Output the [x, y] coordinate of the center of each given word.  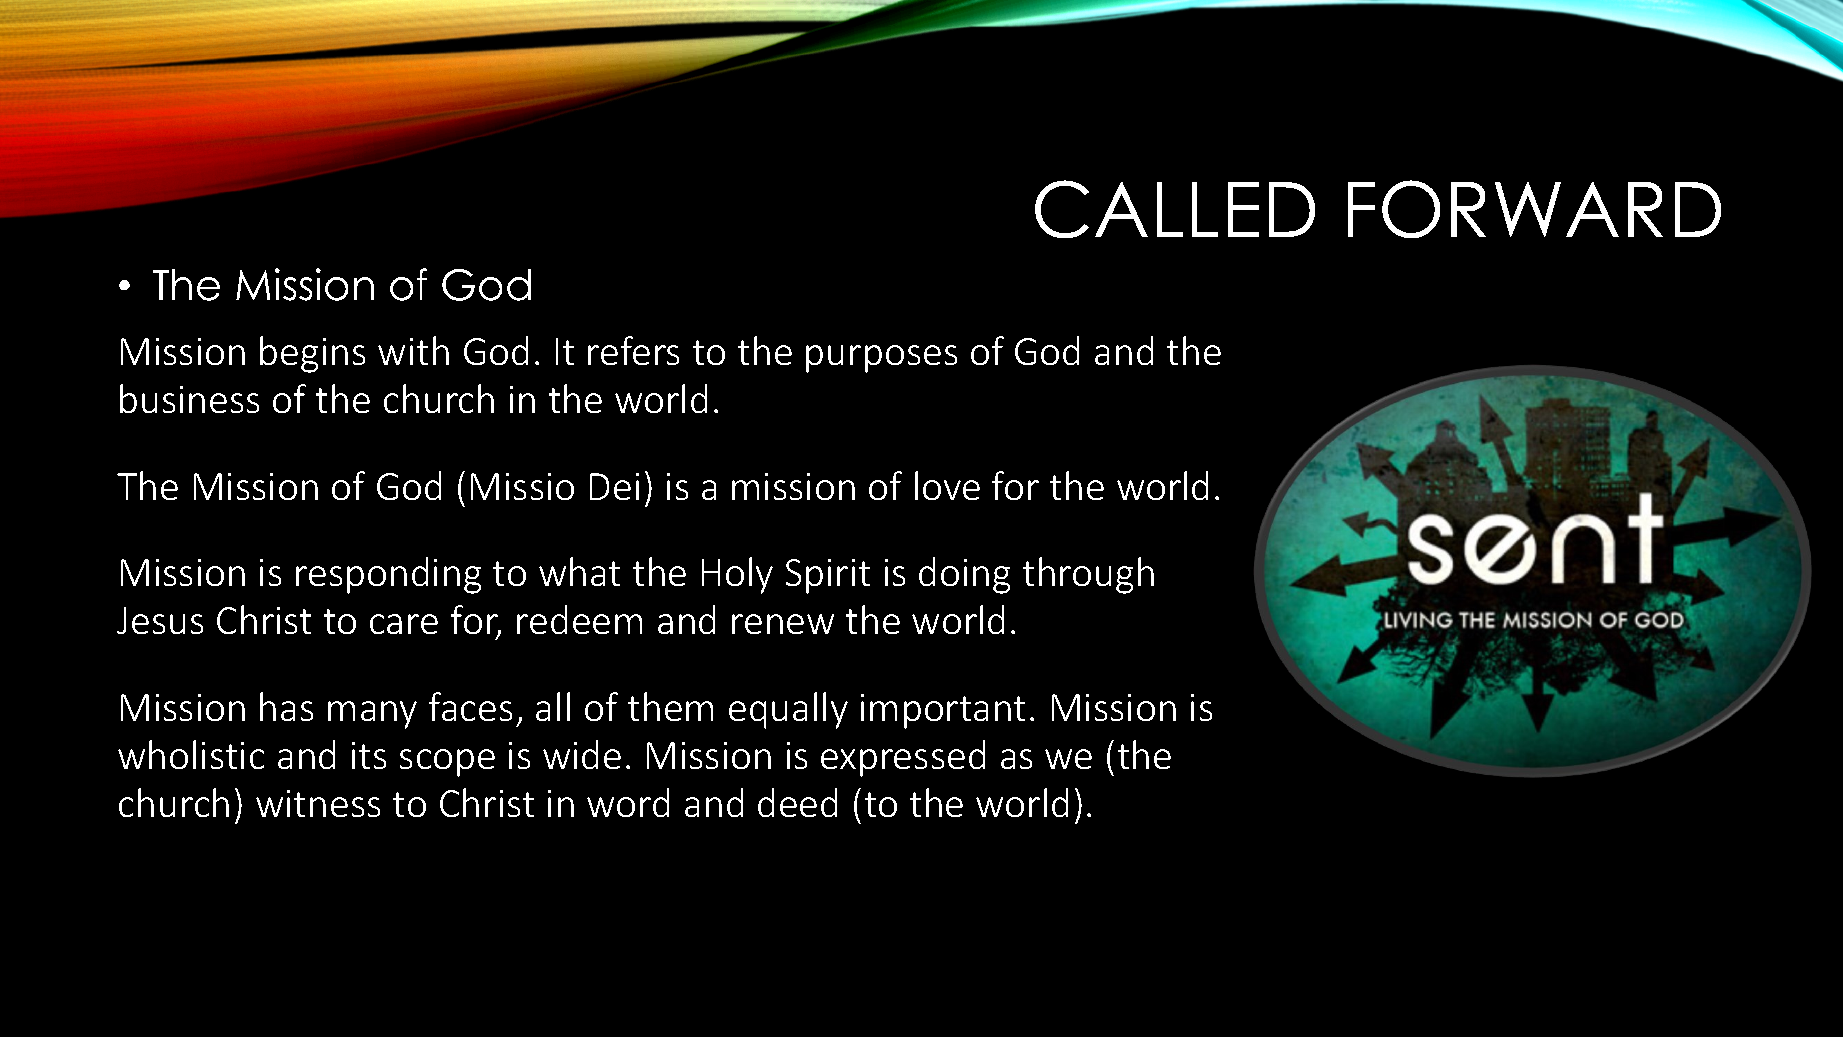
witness [318, 803]
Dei [614, 486]
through [1088, 575]
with [413, 350]
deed [797, 802]
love [947, 485]
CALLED [1175, 209]
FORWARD [1534, 209]
